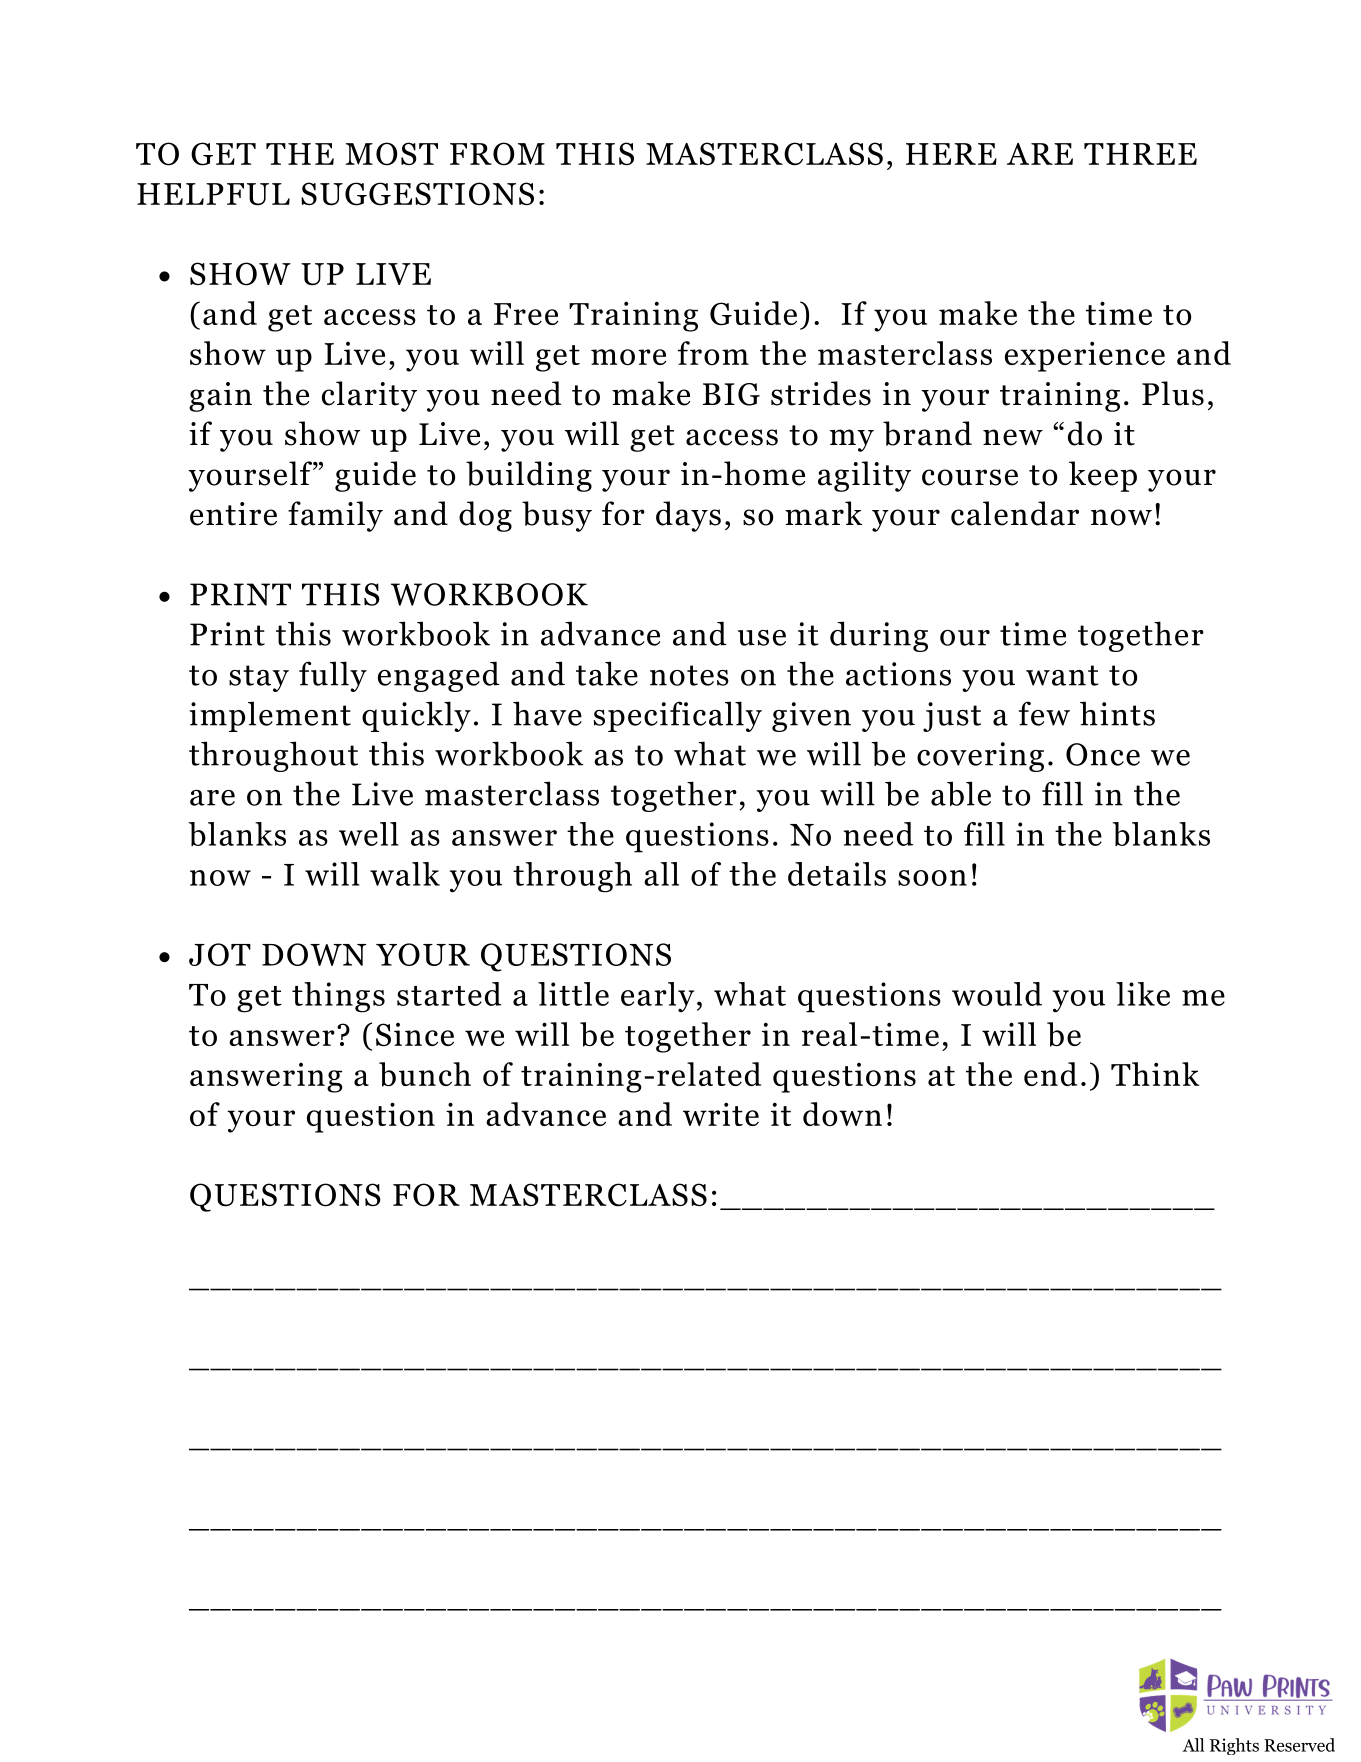  What do you see at coordinates (1117, 713) in the image?
I see `hints` at bounding box center [1117, 713].
